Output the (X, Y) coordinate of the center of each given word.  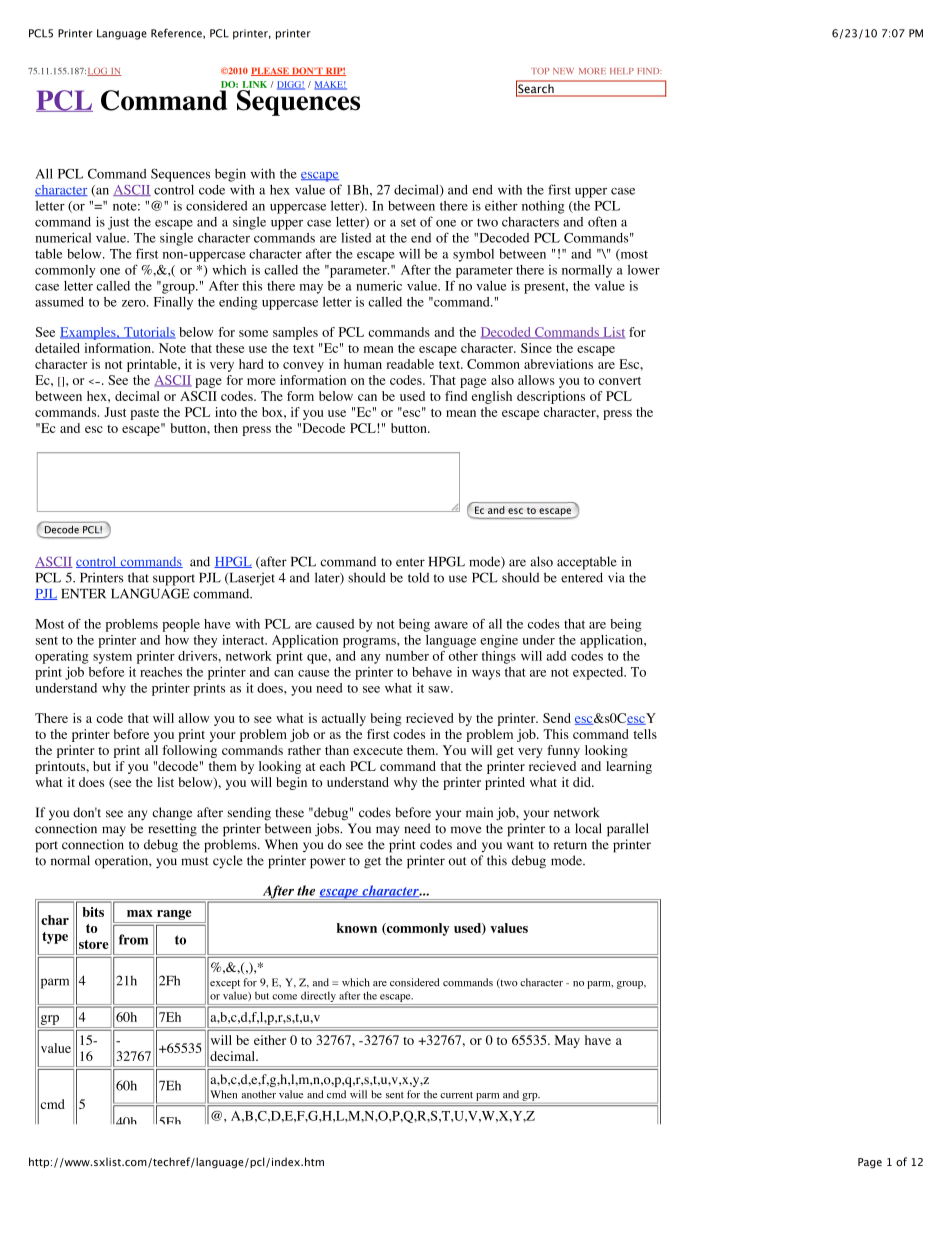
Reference (177, 33)
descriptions (551, 397)
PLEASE (271, 71)
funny (563, 751)
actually (344, 719)
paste (144, 414)
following (189, 751)
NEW (563, 71)
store (94, 944)
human (363, 364)
